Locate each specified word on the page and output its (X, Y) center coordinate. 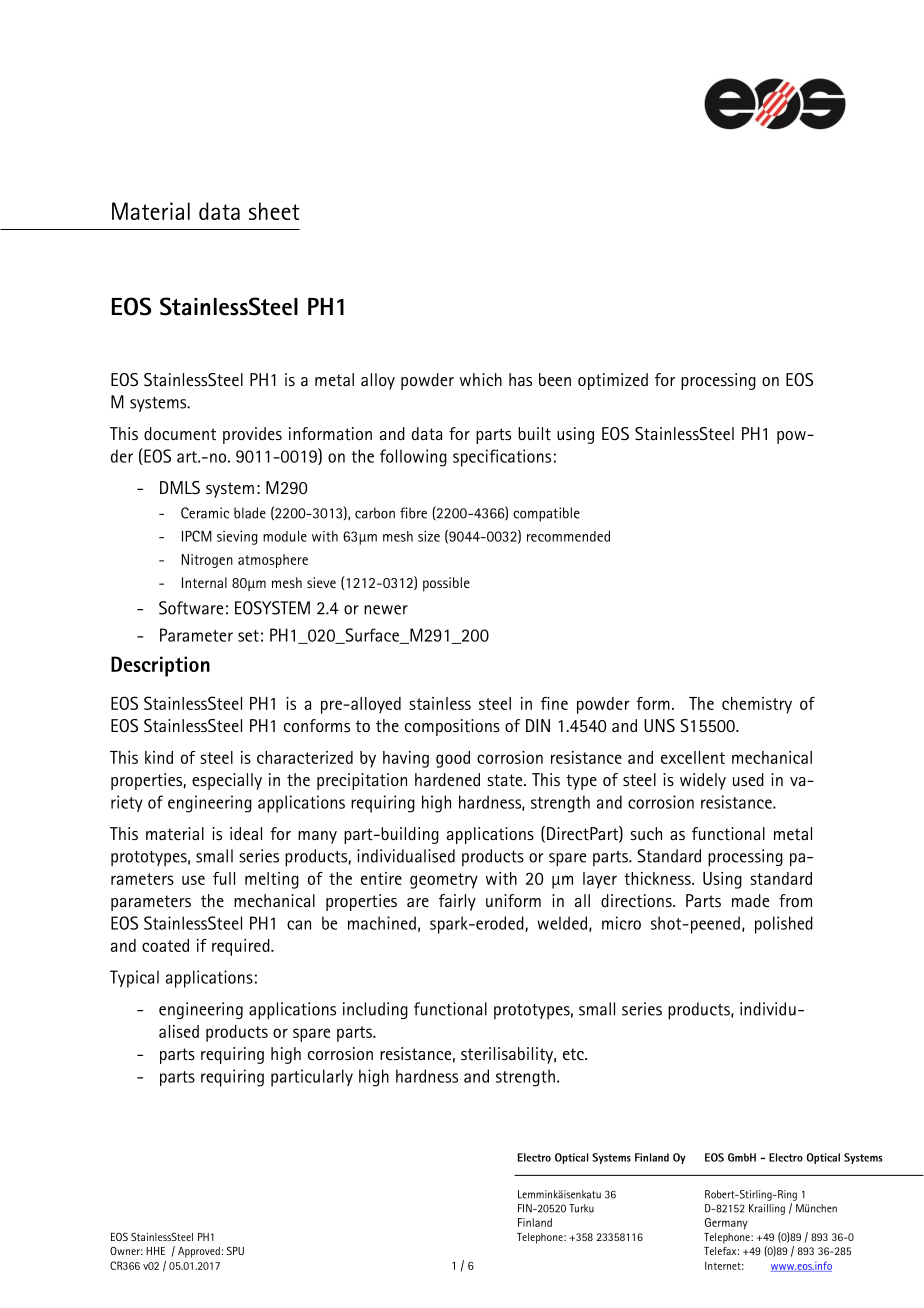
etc (574, 1054)
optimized (613, 381)
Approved (199, 1252)
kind (159, 757)
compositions (452, 727)
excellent (693, 757)
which (481, 379)
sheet (274, 211)
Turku (581, 1208)
